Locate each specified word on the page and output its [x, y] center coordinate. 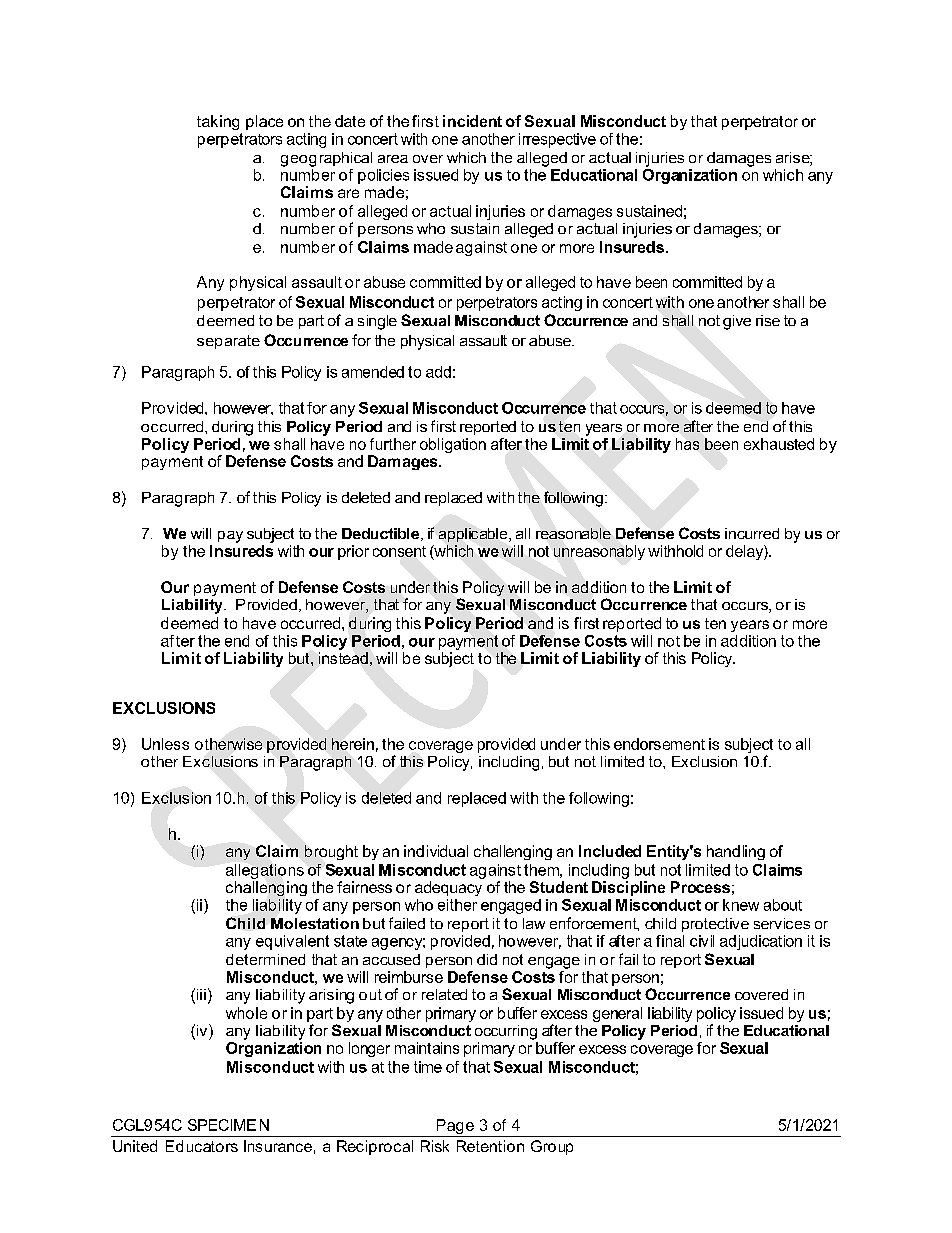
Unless [165, 744]
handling [736, 852]
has [687, 444]
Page [455, 1128]
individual [436, 851]
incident [472, 121]
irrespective [557, 140]
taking [218, 122]
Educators [202, 1146]
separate [228, 342]
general [617, 1014]
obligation [453, 445]
